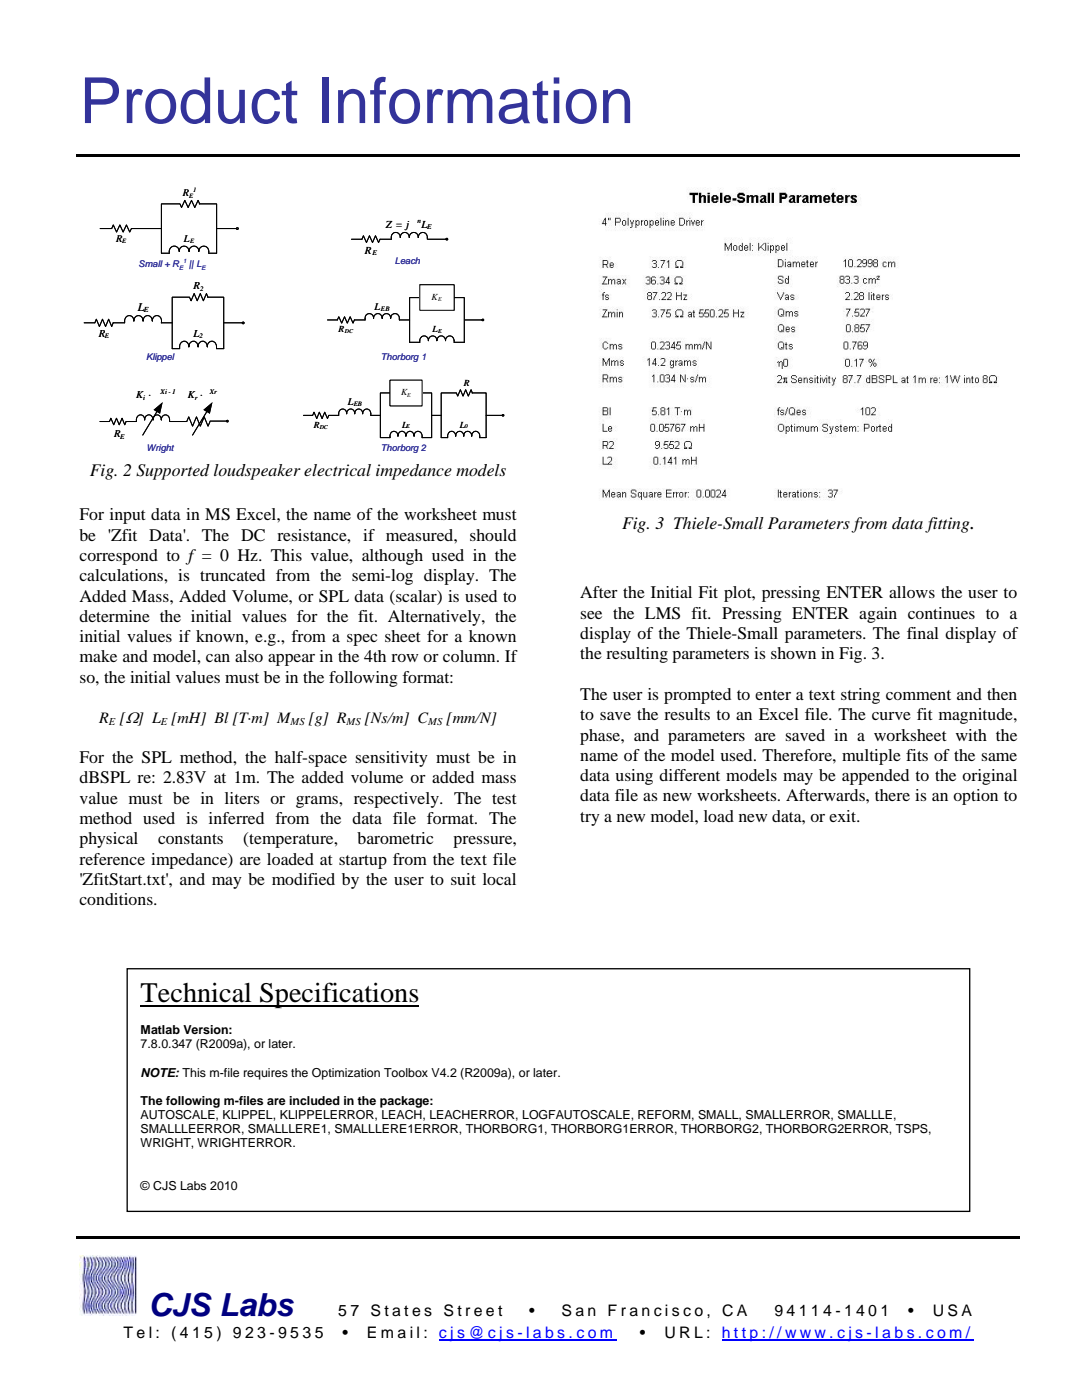 This screenshot has height=1398, width=1081. What do you see at coordinates (191, 100) in the screenshot?
I see `Product` at bounding box center [191, 100].
